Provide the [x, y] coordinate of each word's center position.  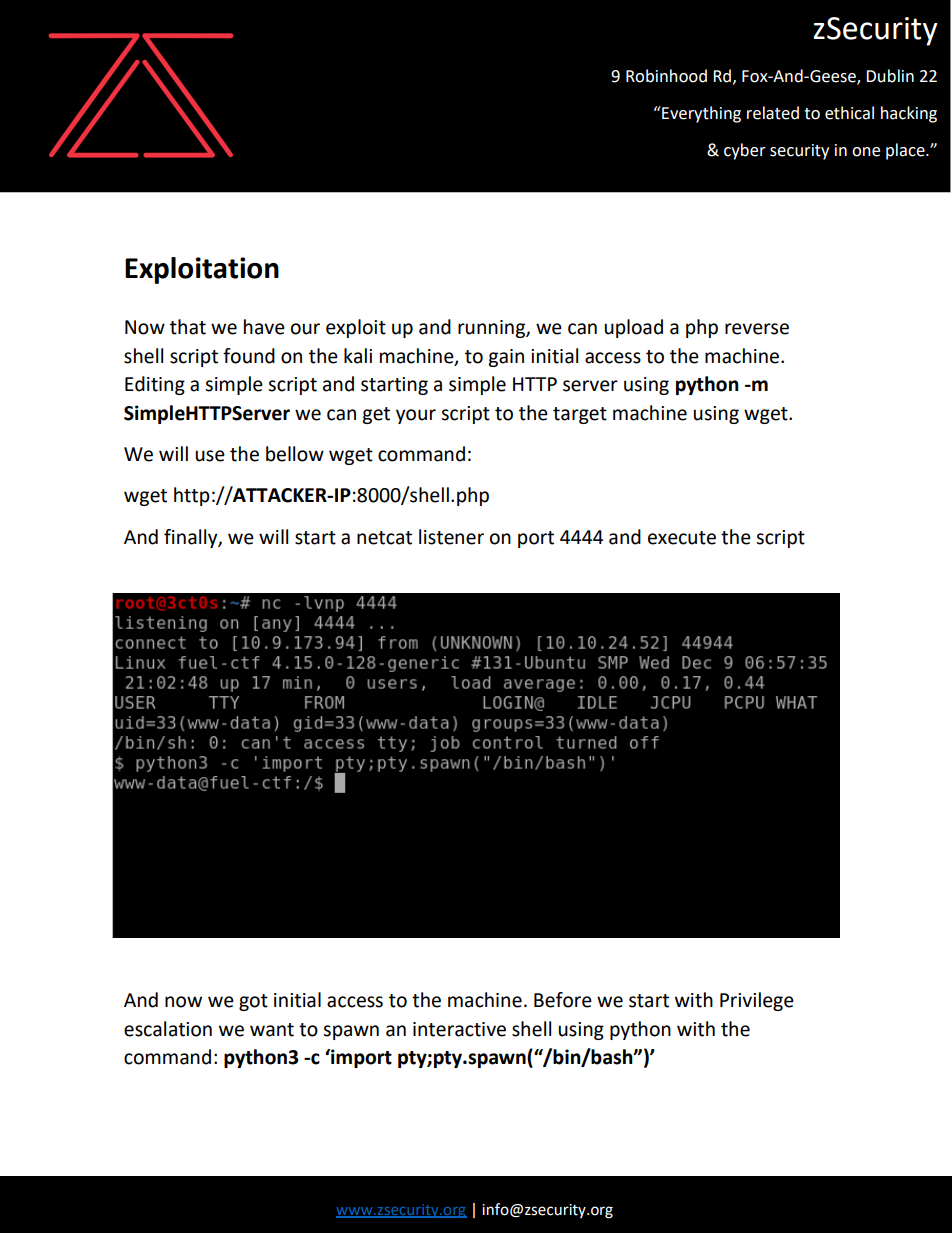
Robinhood [666, 76]
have [264, 327]
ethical [849, 113]
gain [506, 358]
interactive [459, 1029]
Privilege [757, 1001]
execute [682, 538]
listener [451, 537]
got [253, 1002]
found [249, 356]
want [272, 1030]
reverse [757, 329]
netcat [384, 538]
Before [563, 1000]
